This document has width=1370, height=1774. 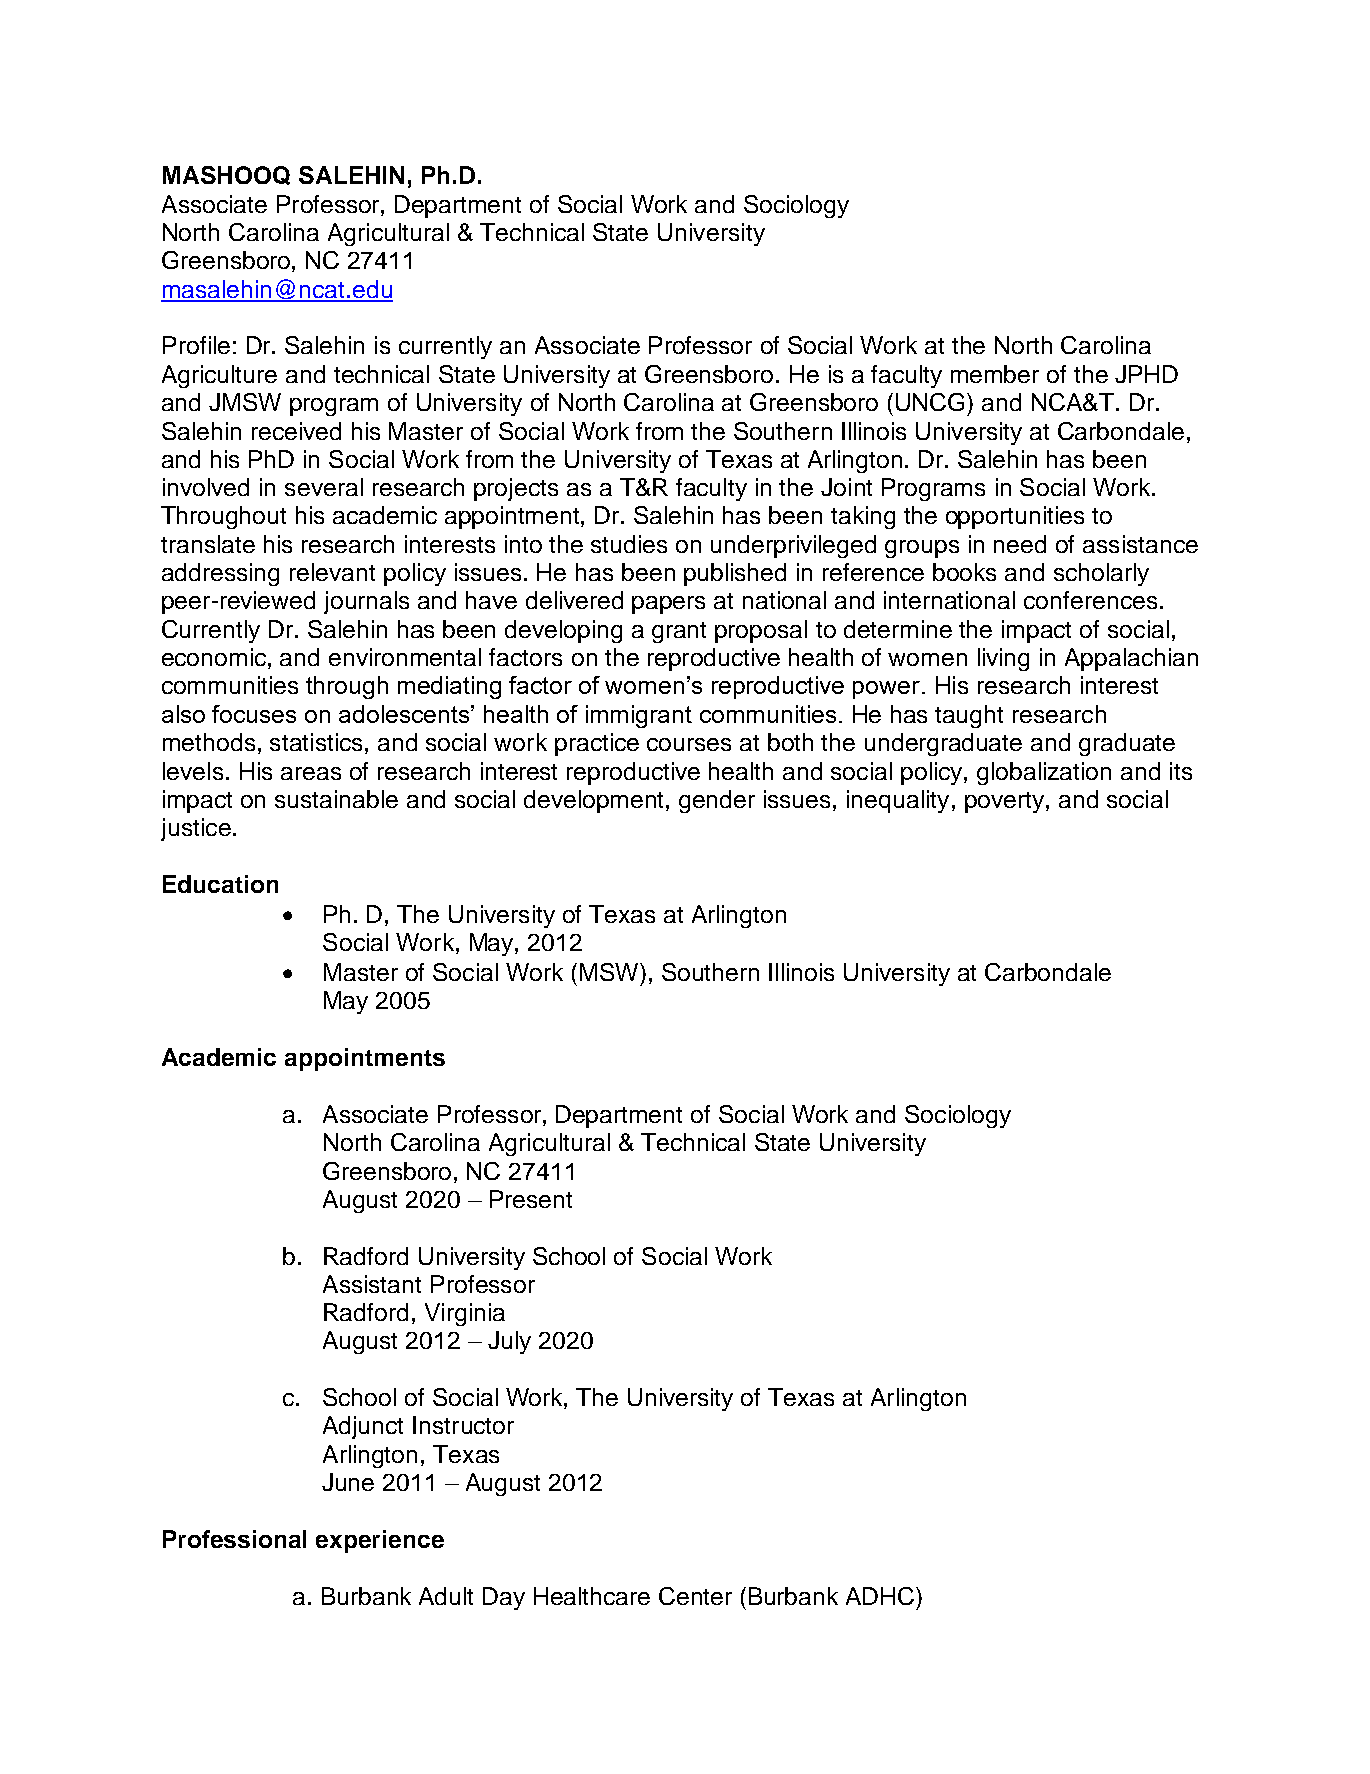 What do you see at coordinates (509, 1342) in the document?
I see `July` at bounding box center [509, 1342].
